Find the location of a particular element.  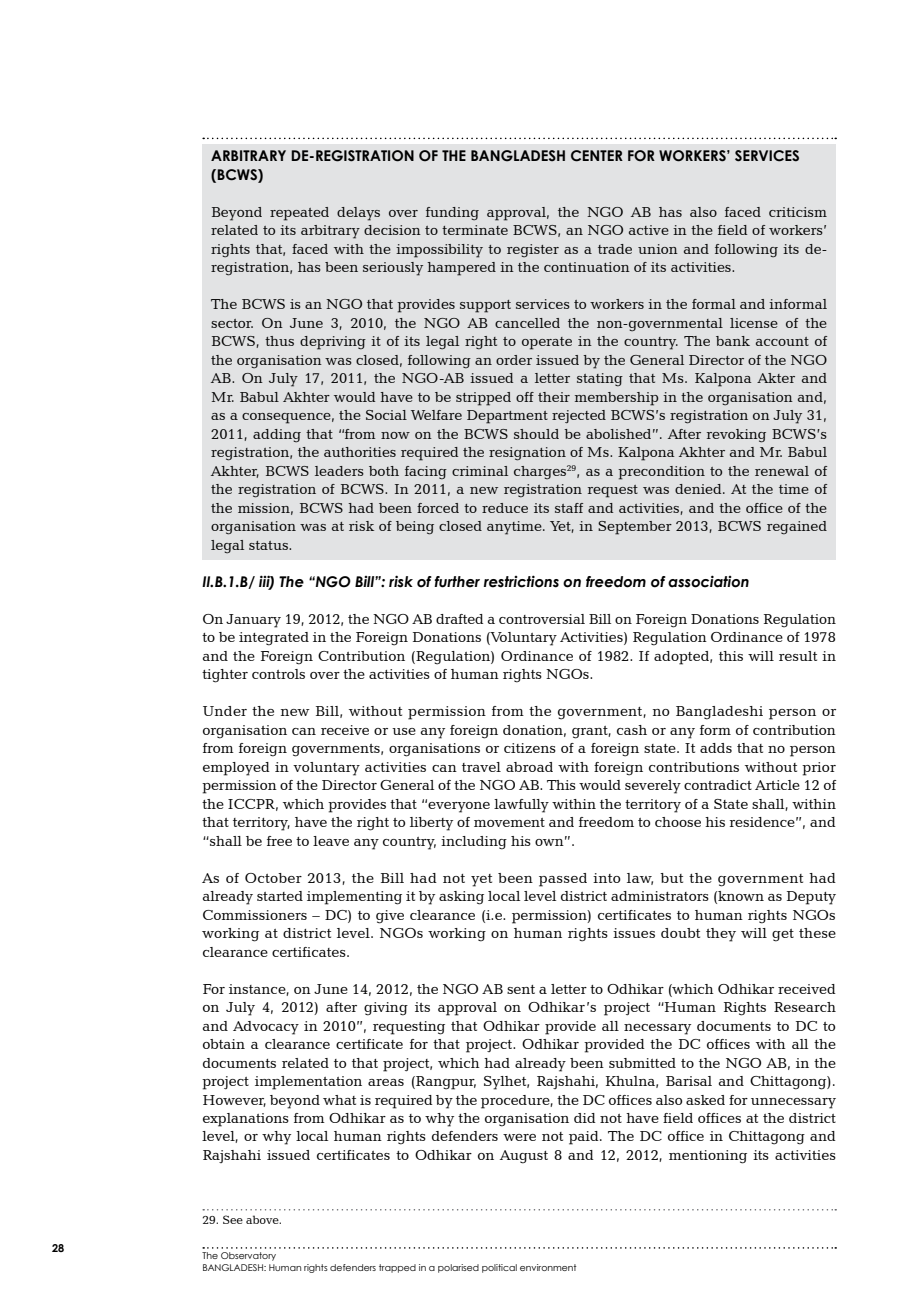

See is located at coordinates (233, 1219).
